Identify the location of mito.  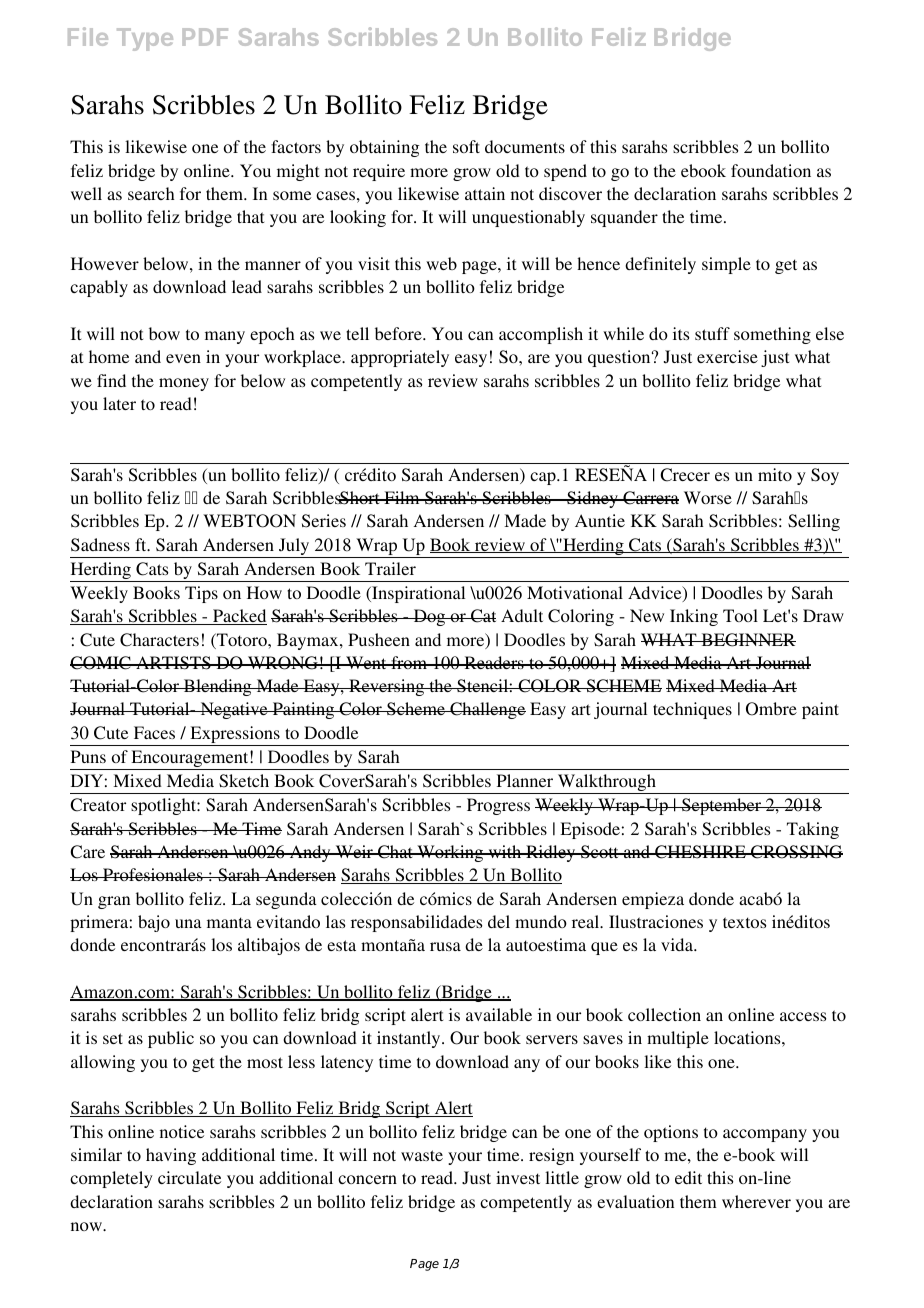
(775, 474).
